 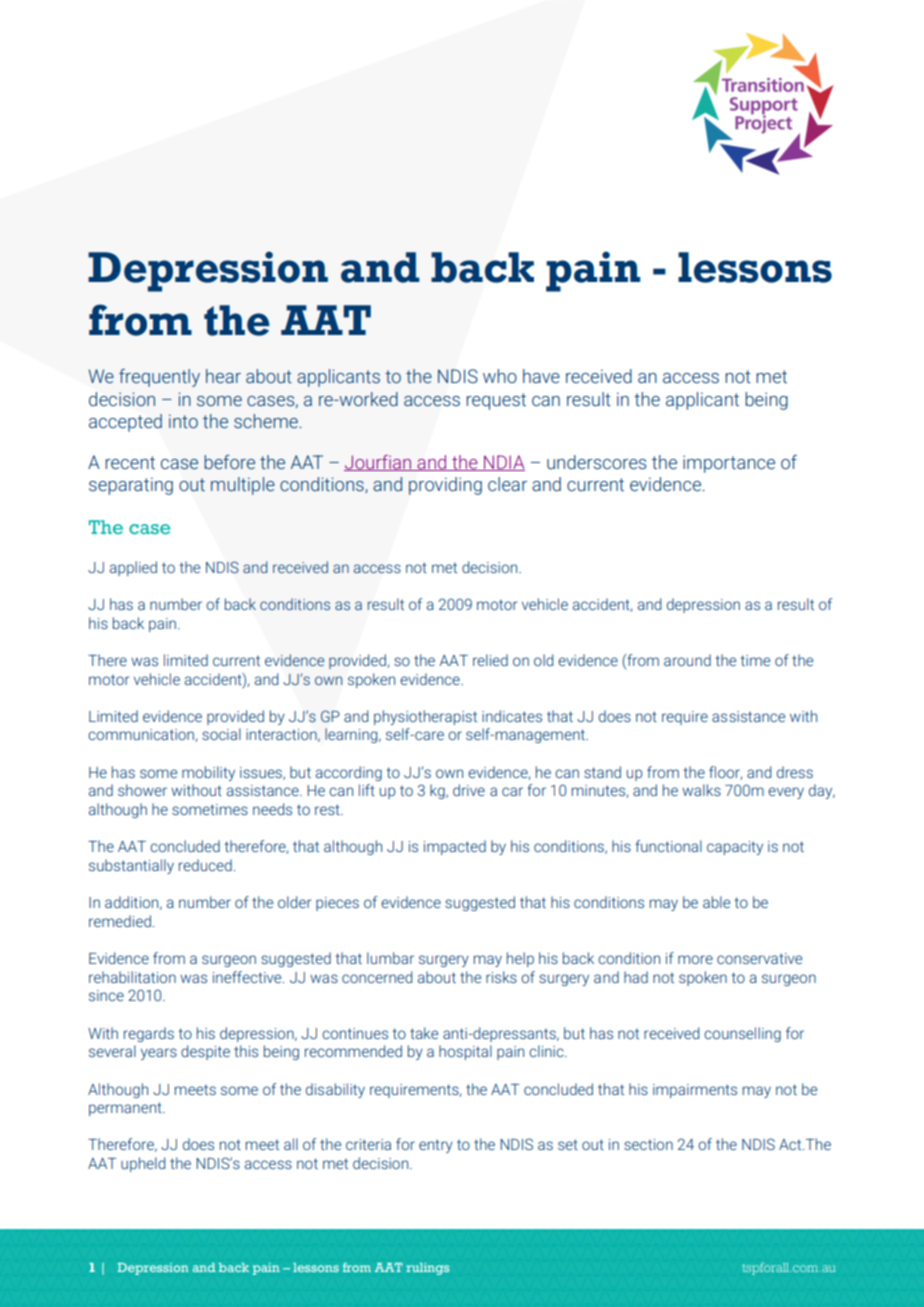 I want to click on conservative, so click(x=759, y=958).
